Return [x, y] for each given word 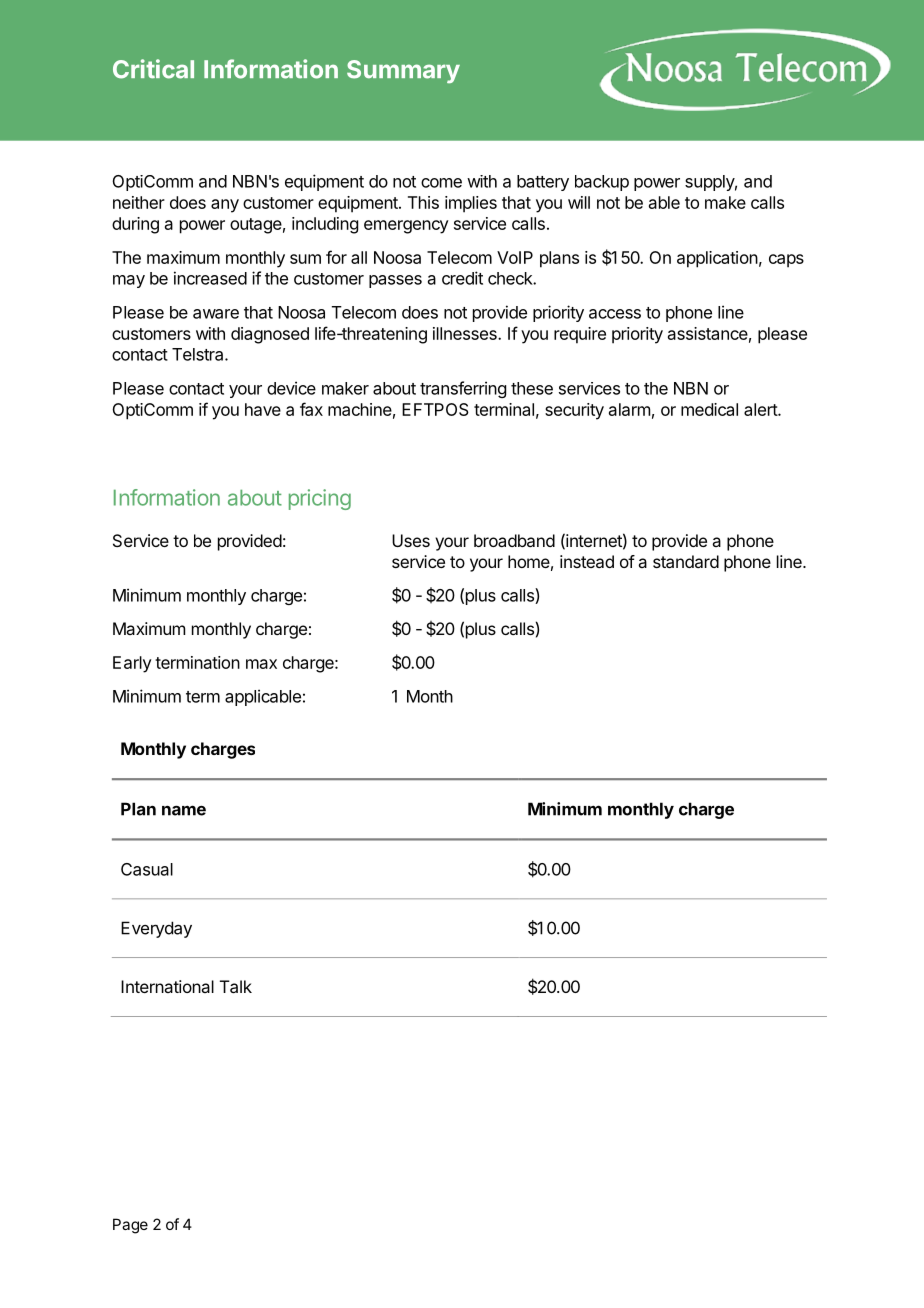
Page [130, 1226]
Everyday [156, 929]
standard [686, 561]
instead [587, 561]
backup [602, 183]
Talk [236, 986]
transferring [463, 389]
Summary [403, 71]
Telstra [199, 354]
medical [709, 409]
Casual [147, 869]
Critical [153, 69]
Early [132, 664]
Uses [411, 540]
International [167, 986]
